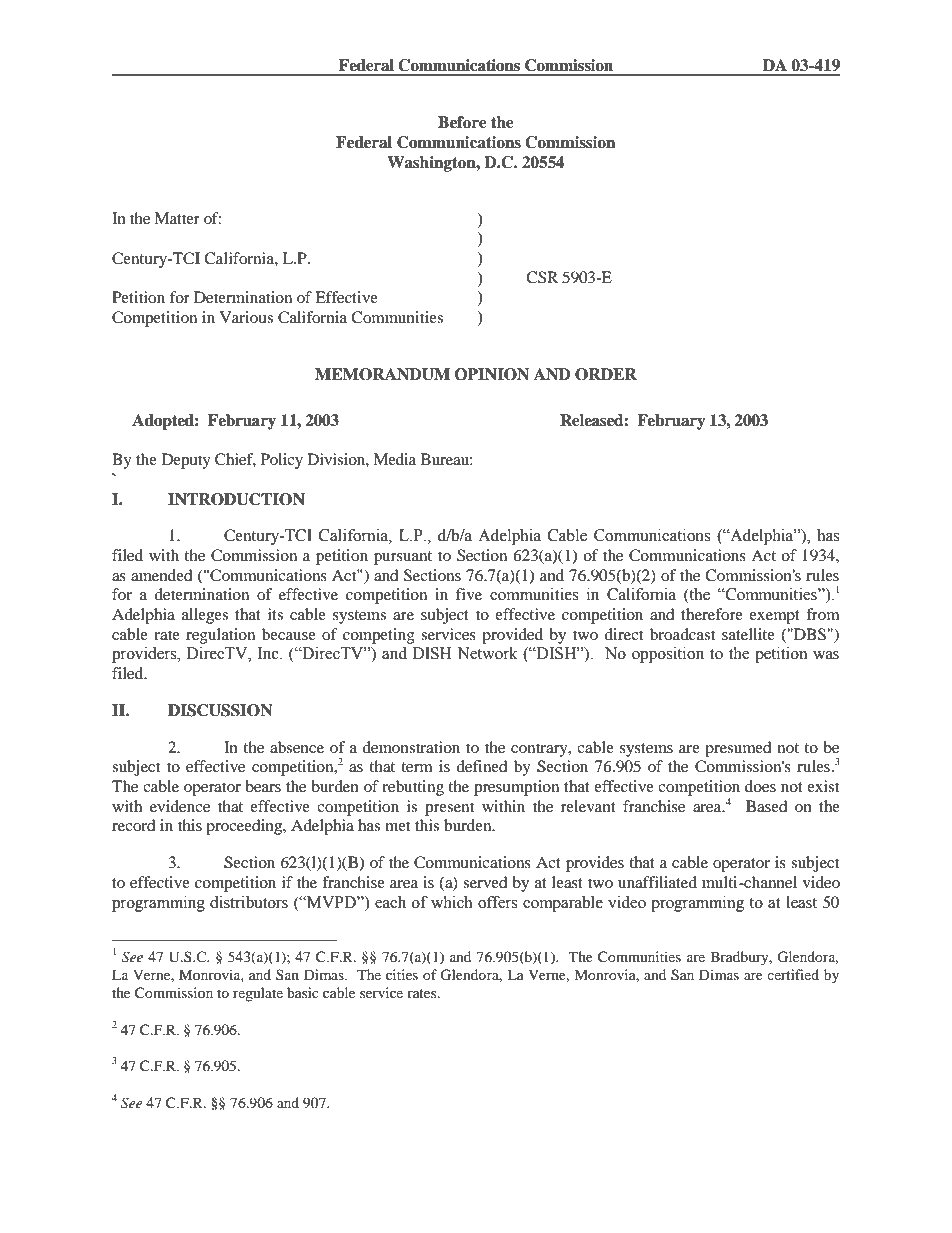 This screenshot has height=1233, width=952. What do you see at coordinates (492, 374) in the screenshot?
I see `OPINION` at bounding box center [492, 374].
